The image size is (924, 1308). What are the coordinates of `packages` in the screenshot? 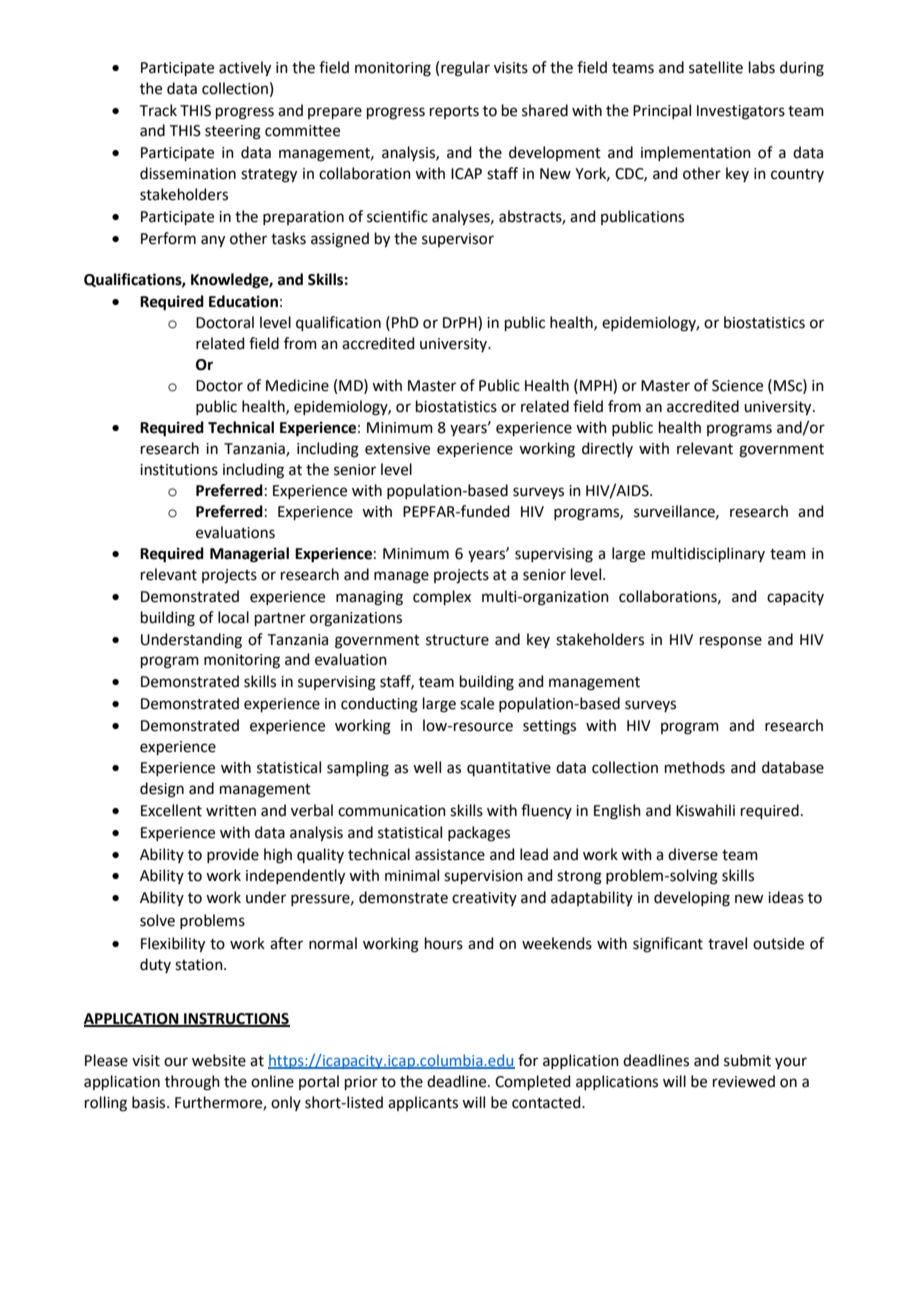 It's located at (479, 834).
